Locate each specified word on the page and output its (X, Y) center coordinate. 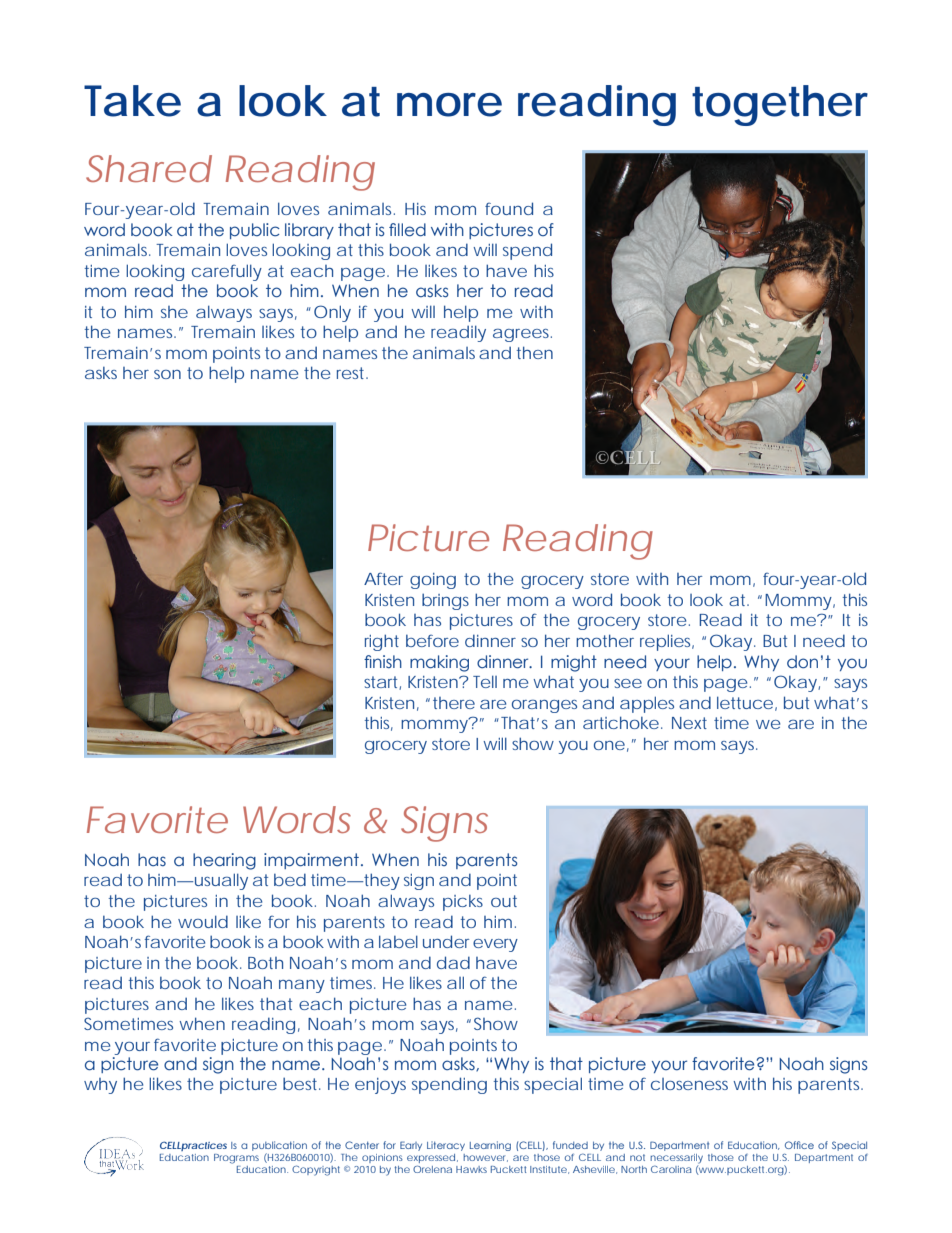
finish (383, 661)
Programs (236, 1159)
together (780, 105)
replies (667, 642)
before (432, 641)
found (509, 208)
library (309, 231)
